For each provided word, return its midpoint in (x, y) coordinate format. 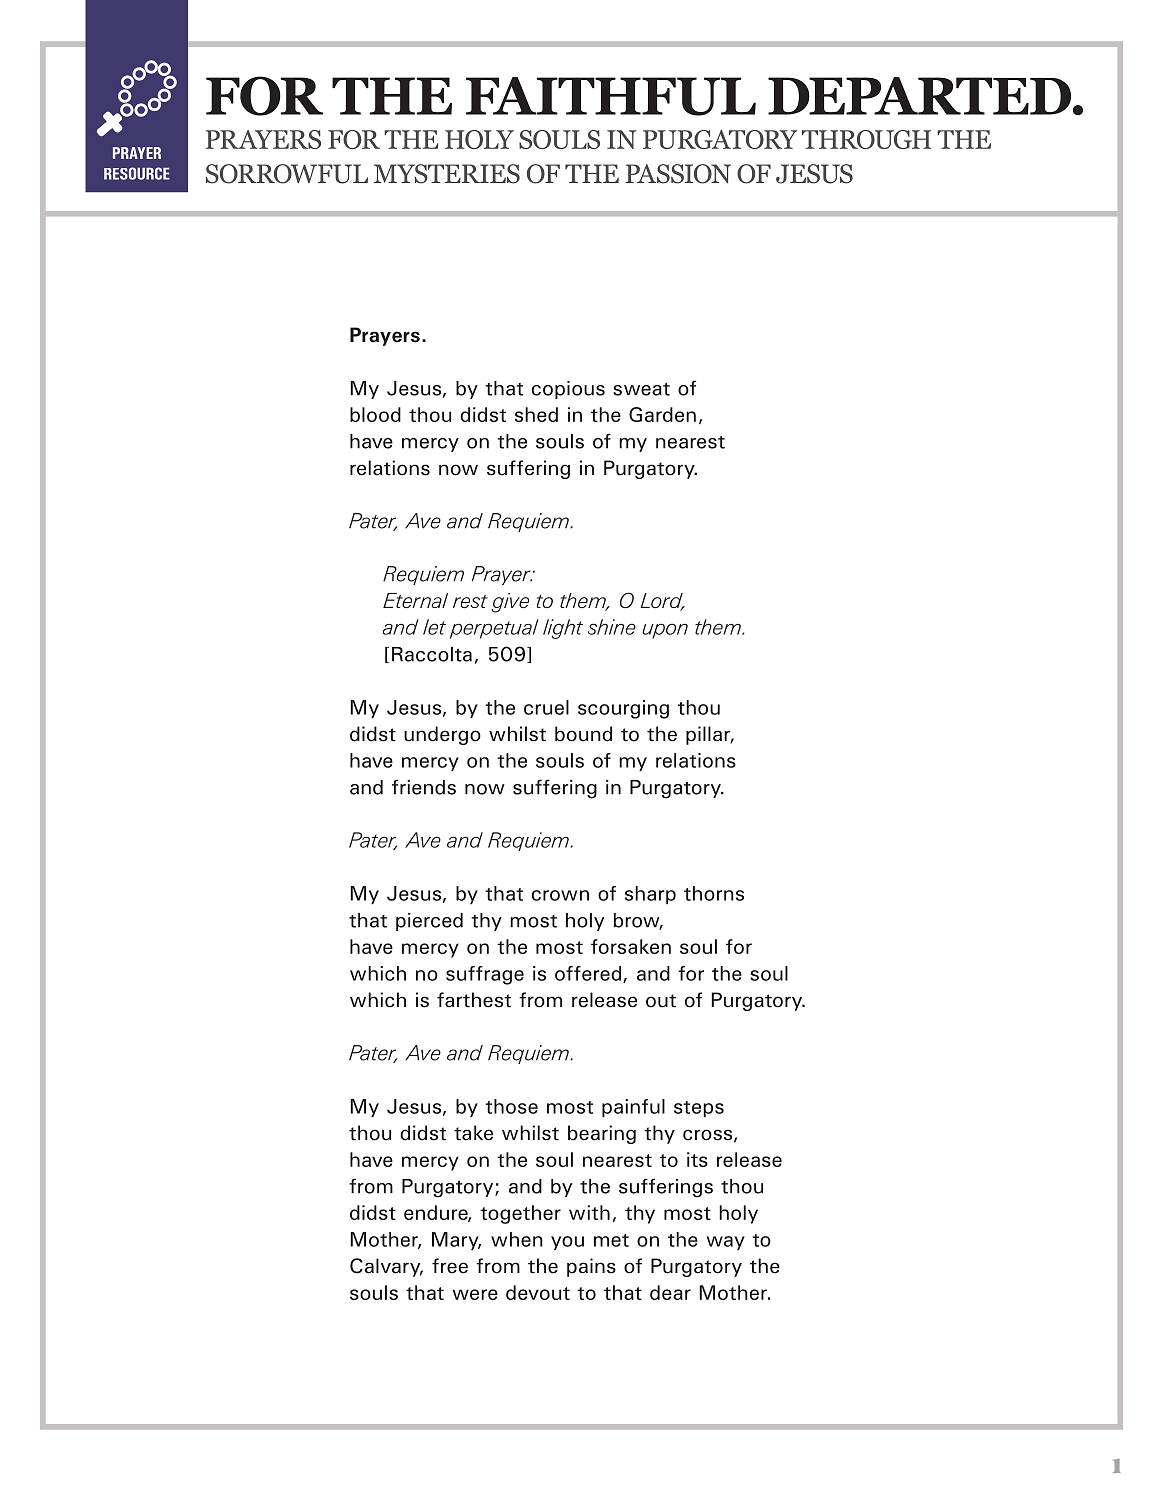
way (726, 1243)
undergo (442, 735)
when (517, 1239)
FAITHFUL (611, 96)
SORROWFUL (287, 174)
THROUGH (866, 139)
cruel (546, 707)
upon (665, 631)
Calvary (386, 1267)
